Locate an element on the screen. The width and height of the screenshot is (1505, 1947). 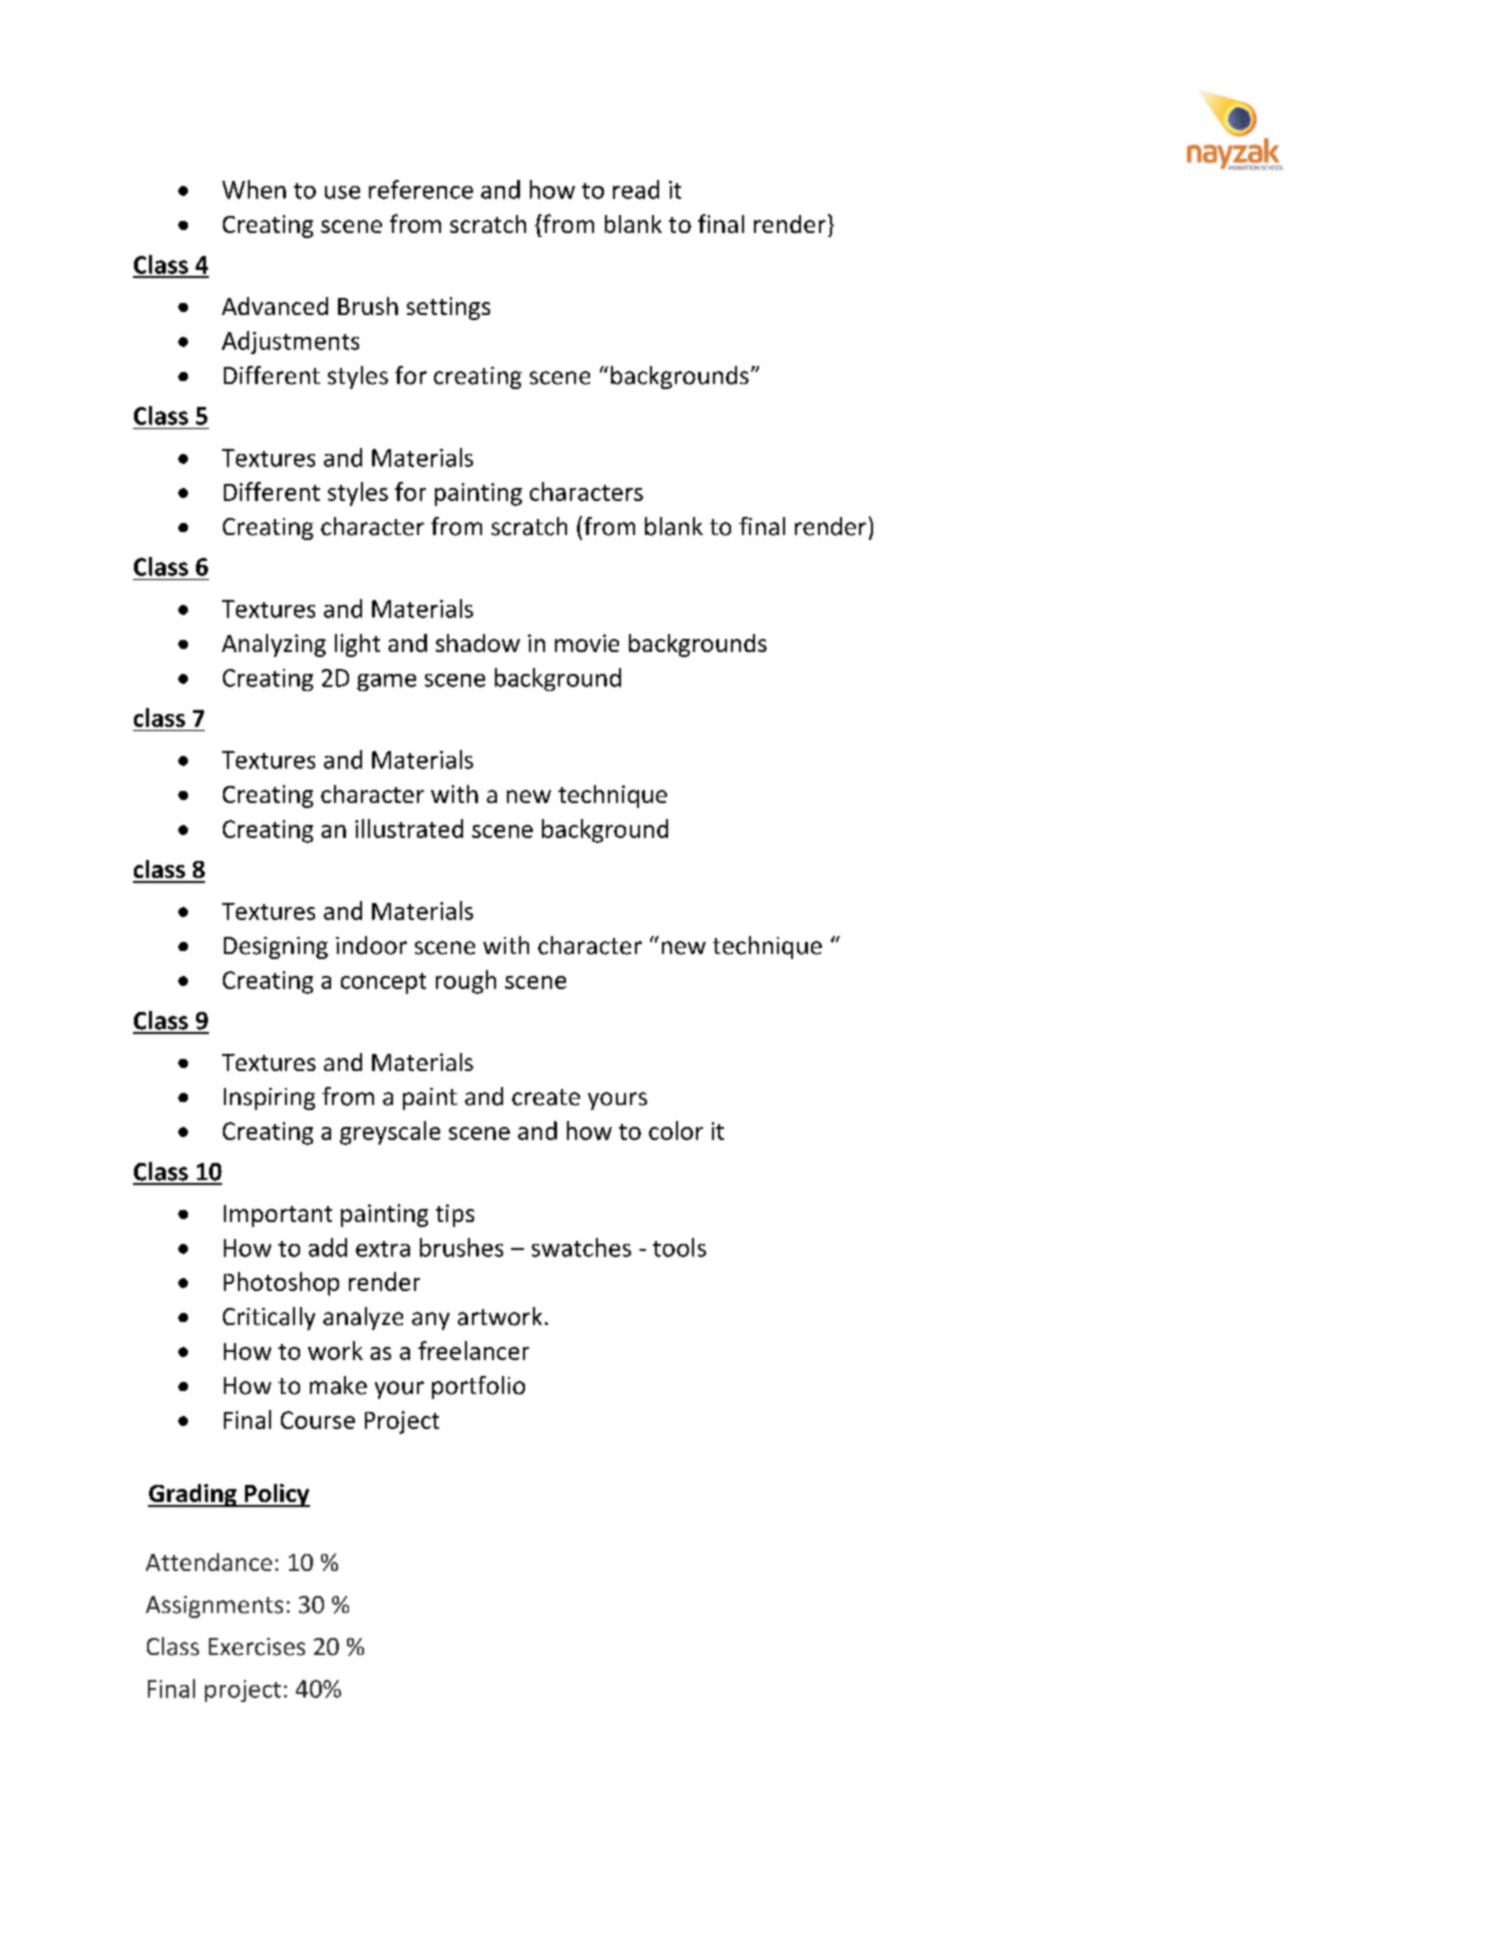
movie is located at coordinates (587, 643).
